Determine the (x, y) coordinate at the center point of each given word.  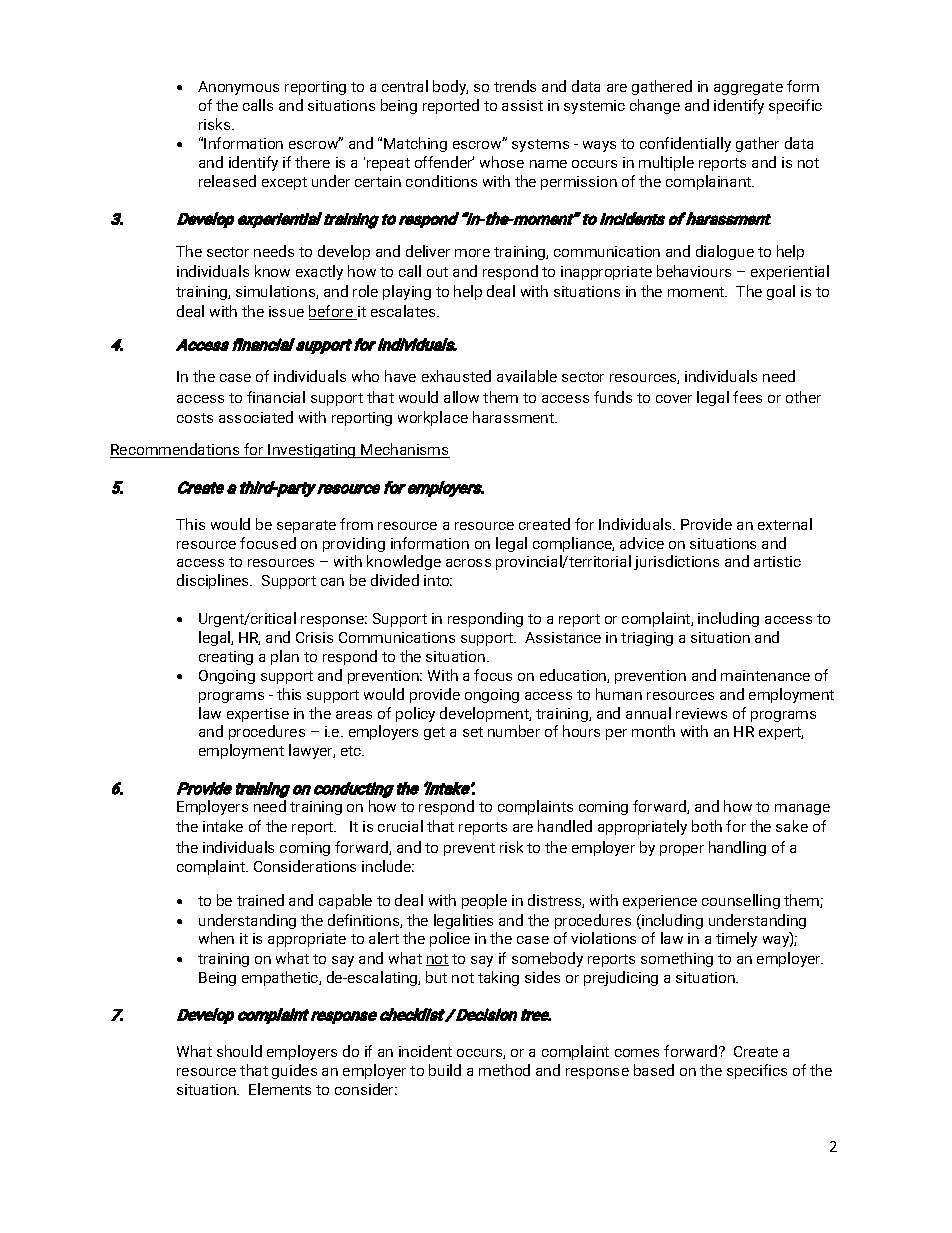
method (504, 1070)
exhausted (456, 376)
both (707, 826)
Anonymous (238, 88)
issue (286, 311)
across (468, 563)
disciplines (214, 581)
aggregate (748, 88)
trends (515, 86)
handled (565, 826)
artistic (777, 561)
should (239, 1051)
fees (747, 397)
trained (260, 900)
